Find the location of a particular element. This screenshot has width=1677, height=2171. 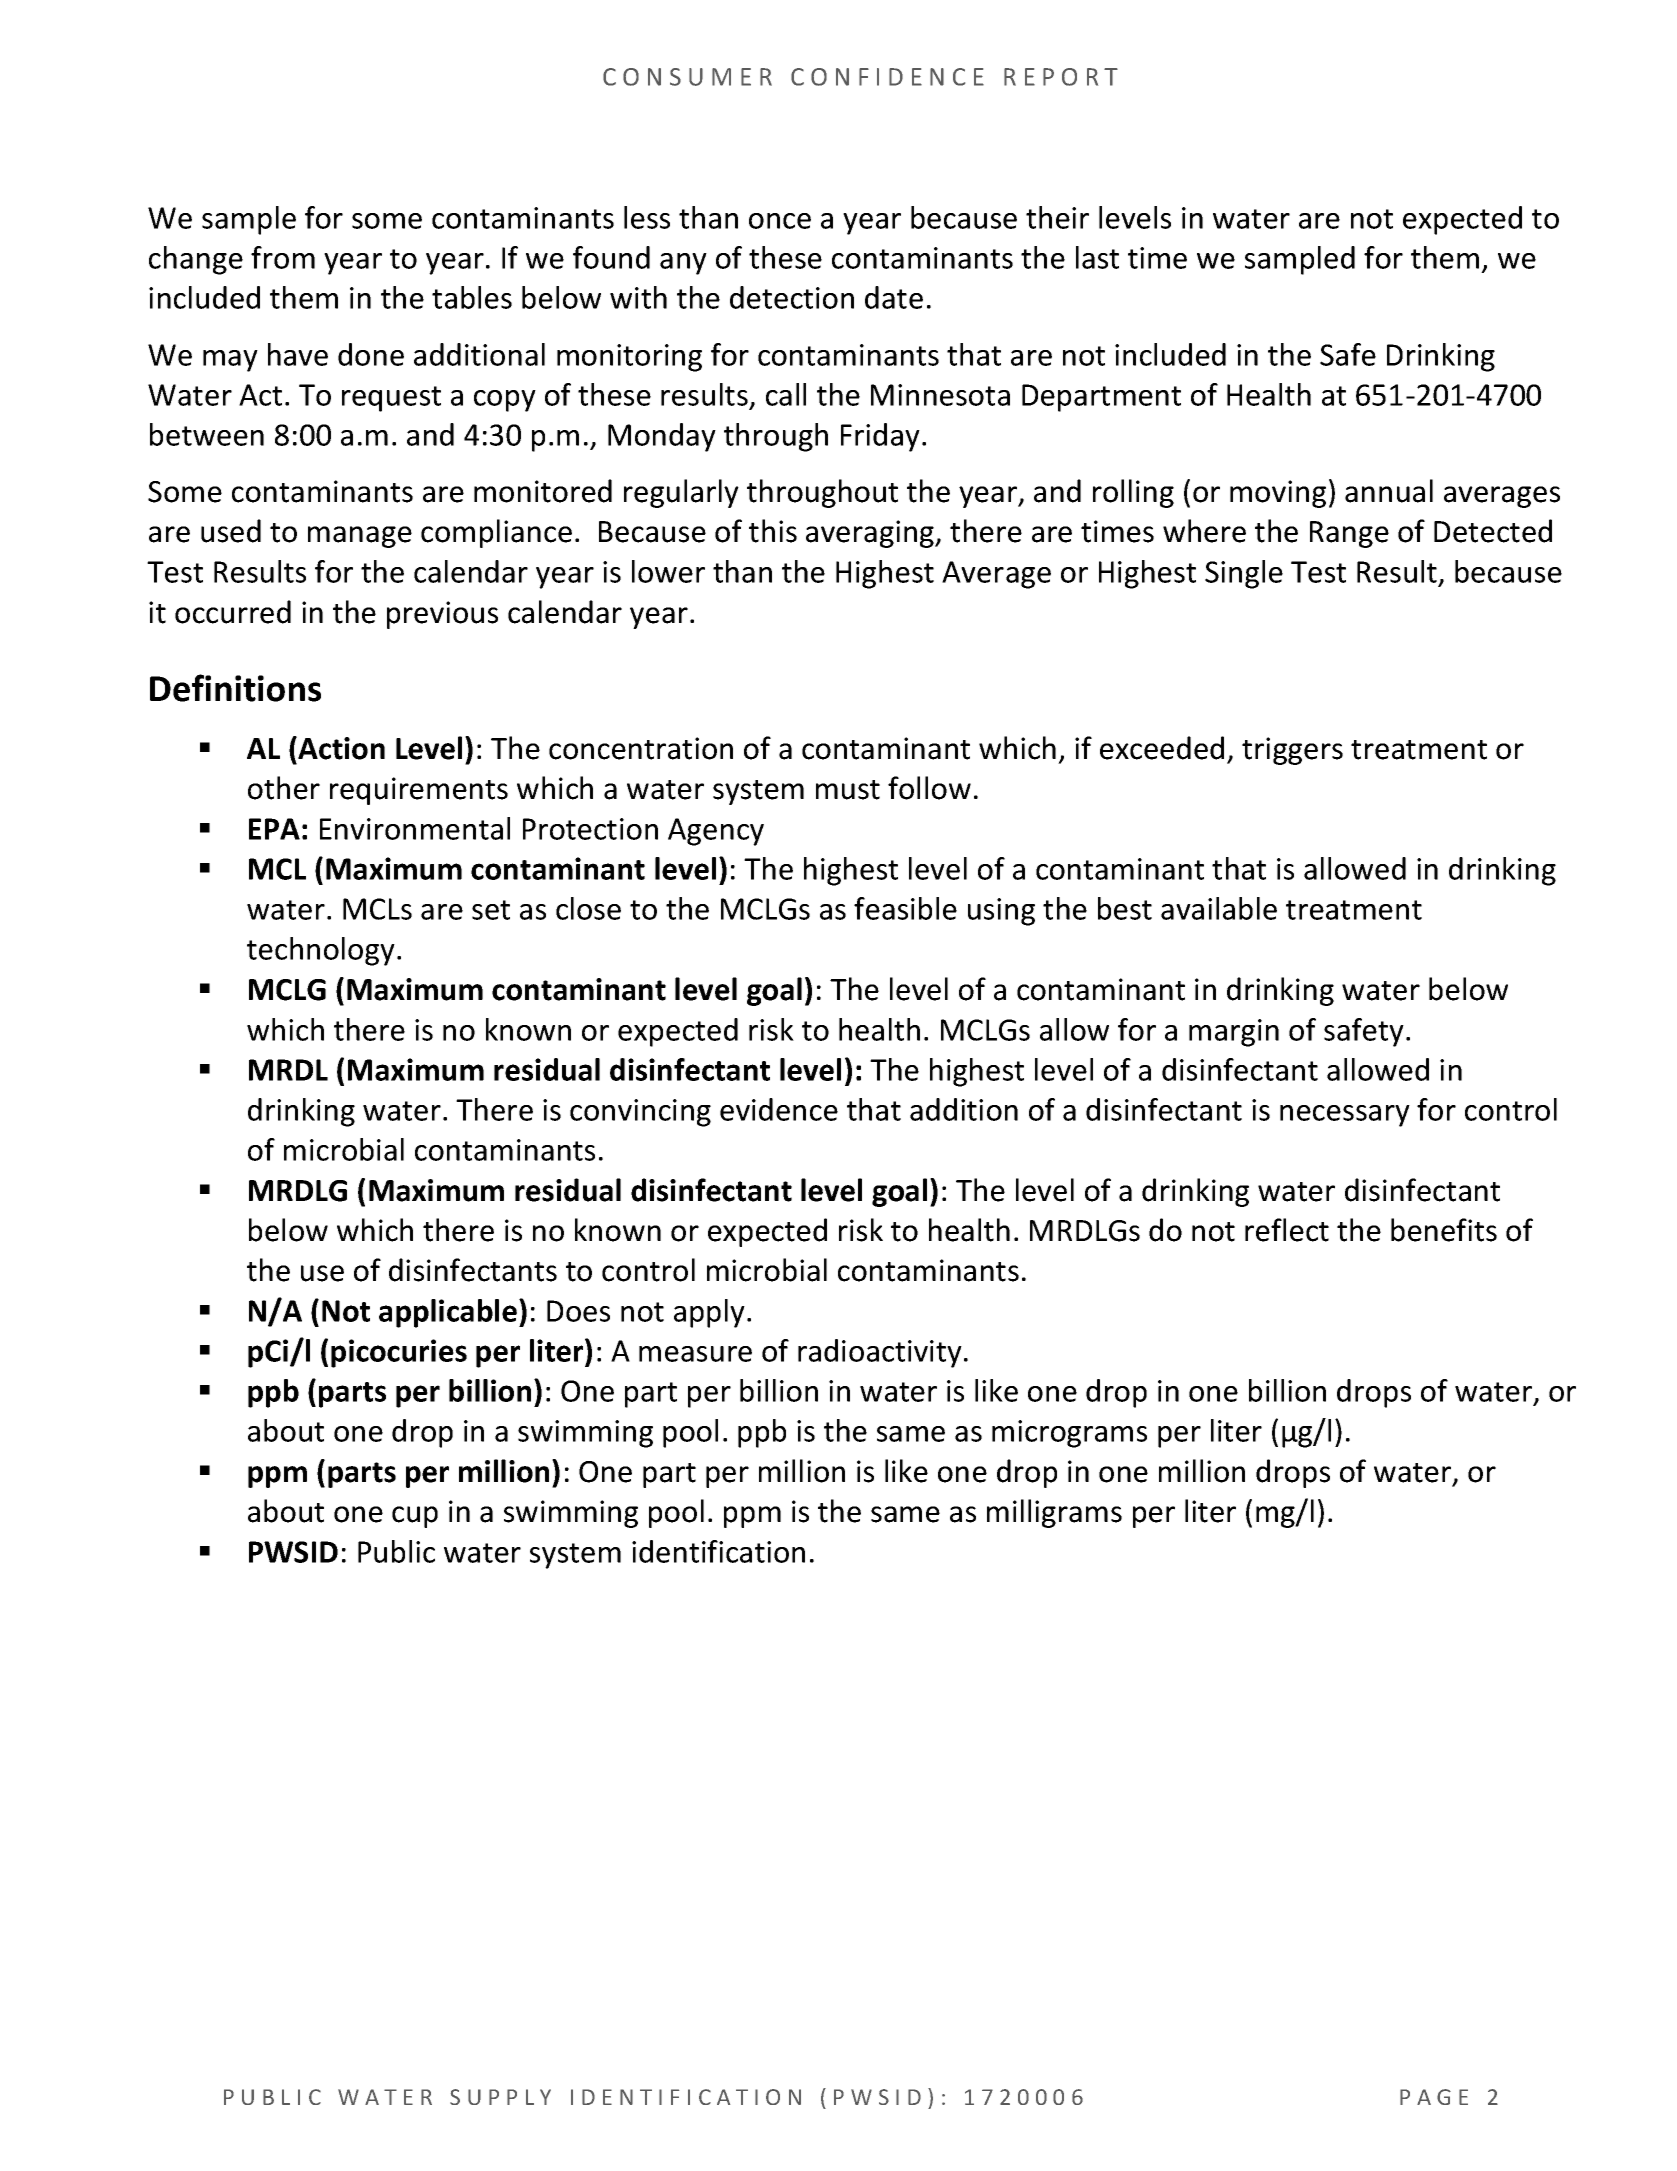

from is located at coordinates (283, 257).
